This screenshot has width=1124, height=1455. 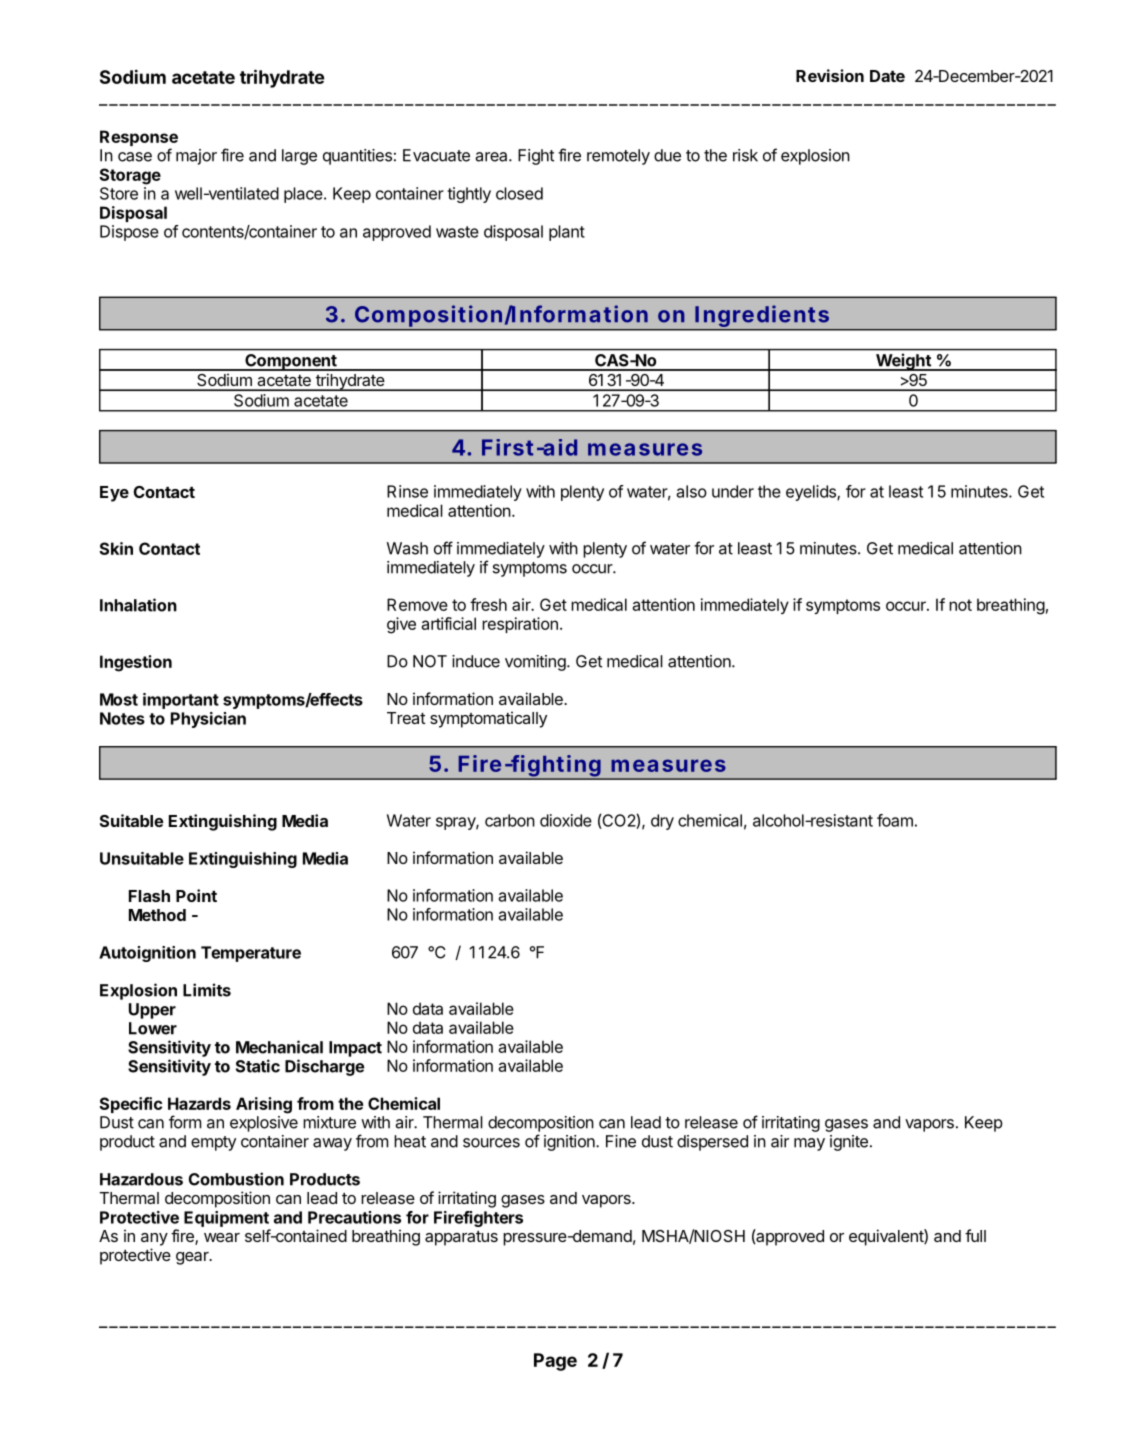 I want to click on Point, so click(x=196, y=895).
